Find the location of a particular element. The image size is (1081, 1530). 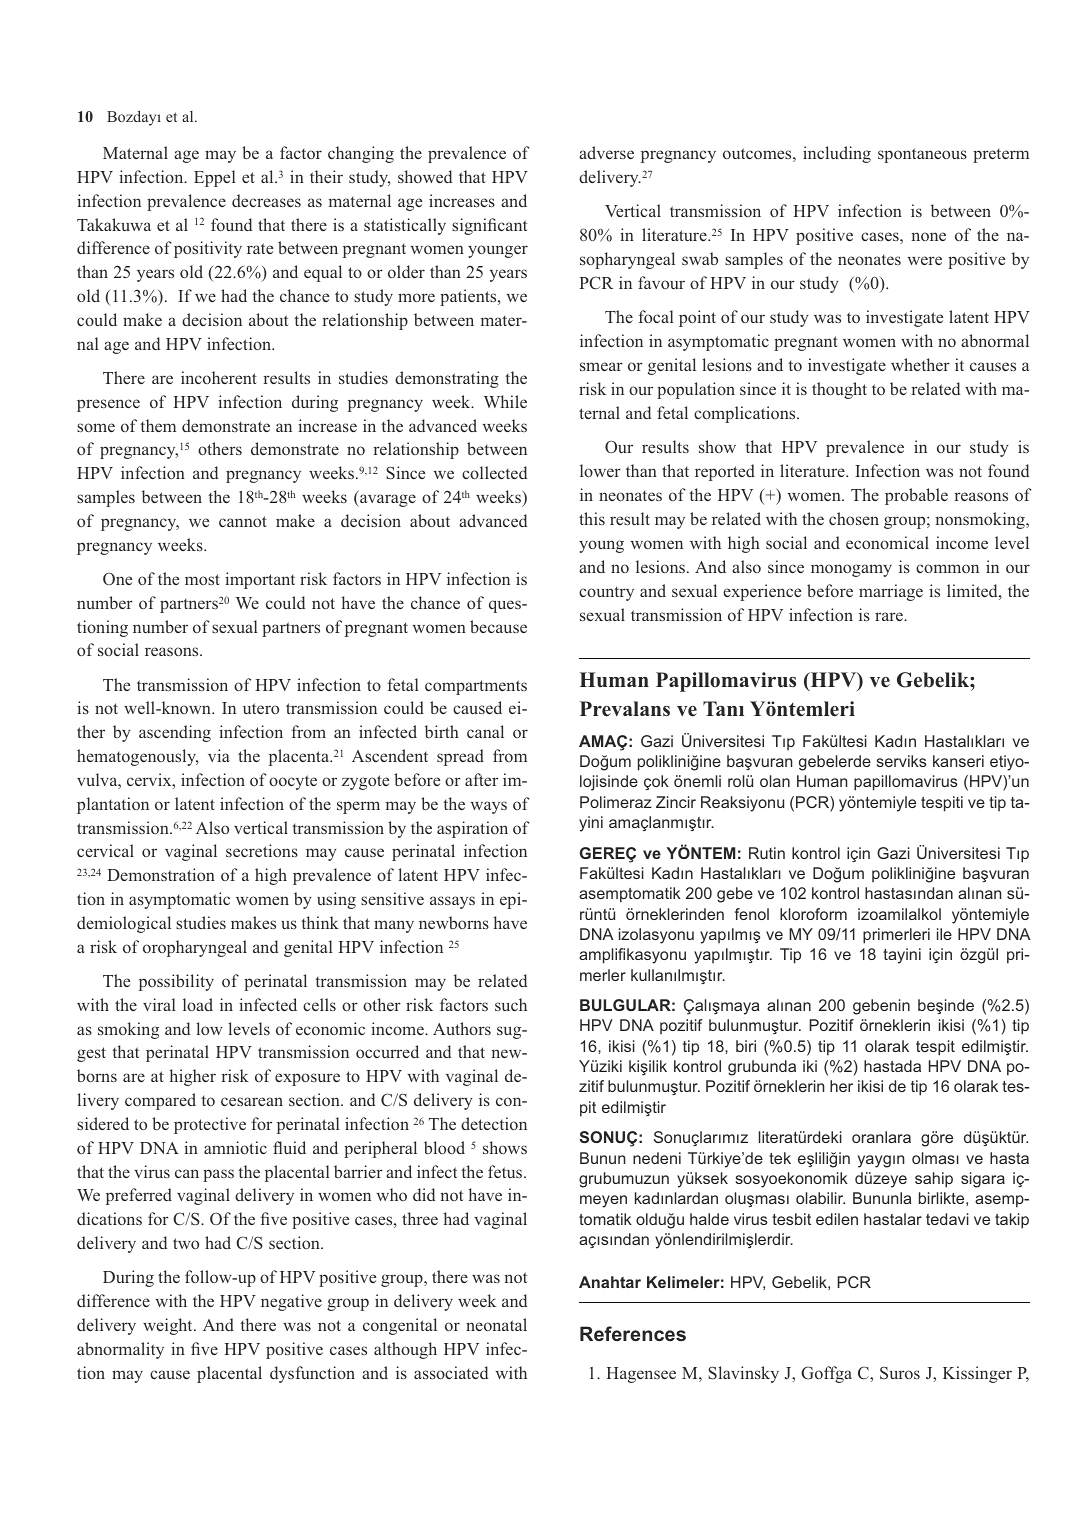

spontaneous is located at coordinates (922, 155).
